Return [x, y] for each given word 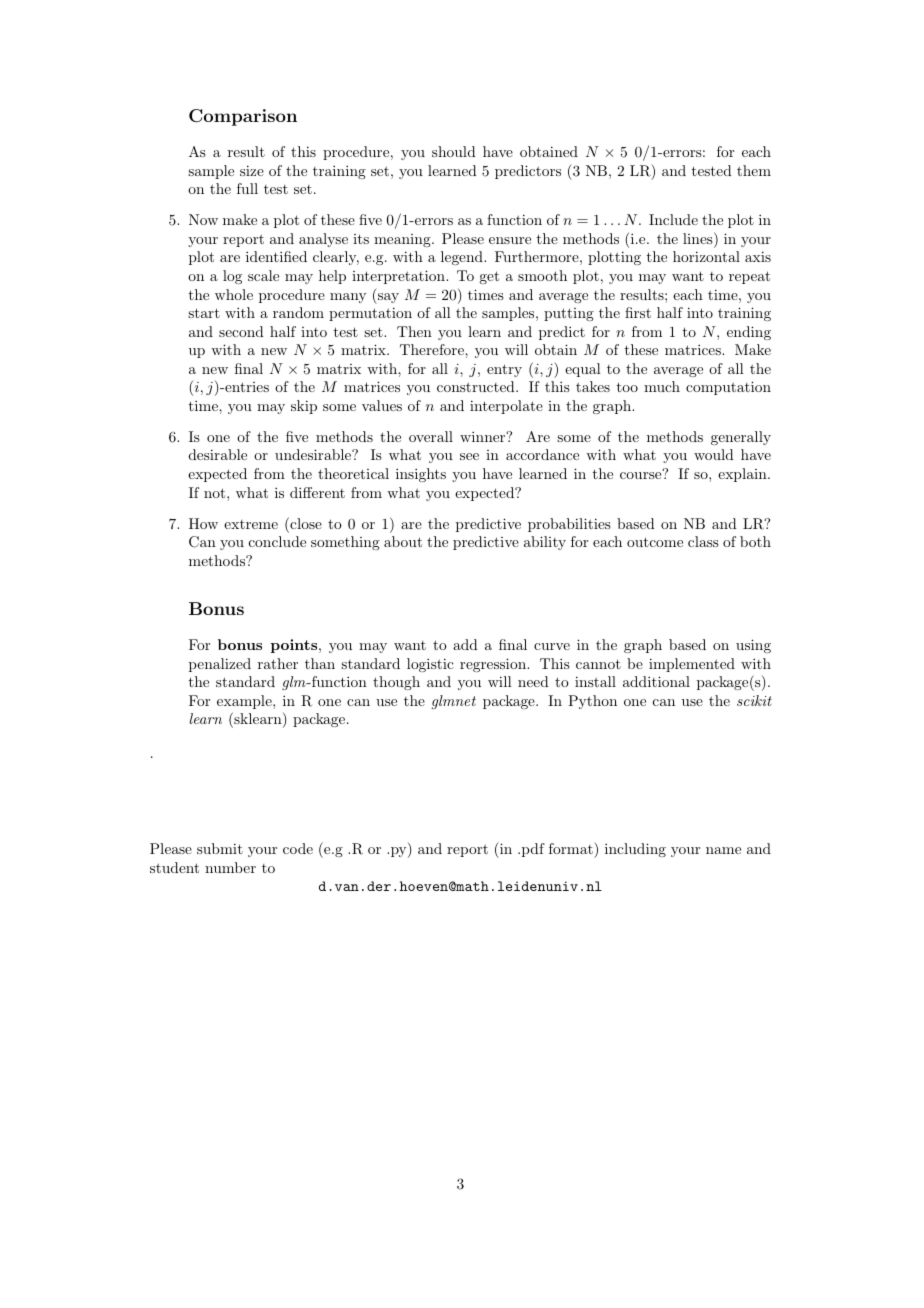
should [454, 151]
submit [220, 848]
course [641, 474]
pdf [532, 850]
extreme [251, 524]
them [754, 170]
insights [421, 475]
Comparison [243, 117]
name [723, 850]
